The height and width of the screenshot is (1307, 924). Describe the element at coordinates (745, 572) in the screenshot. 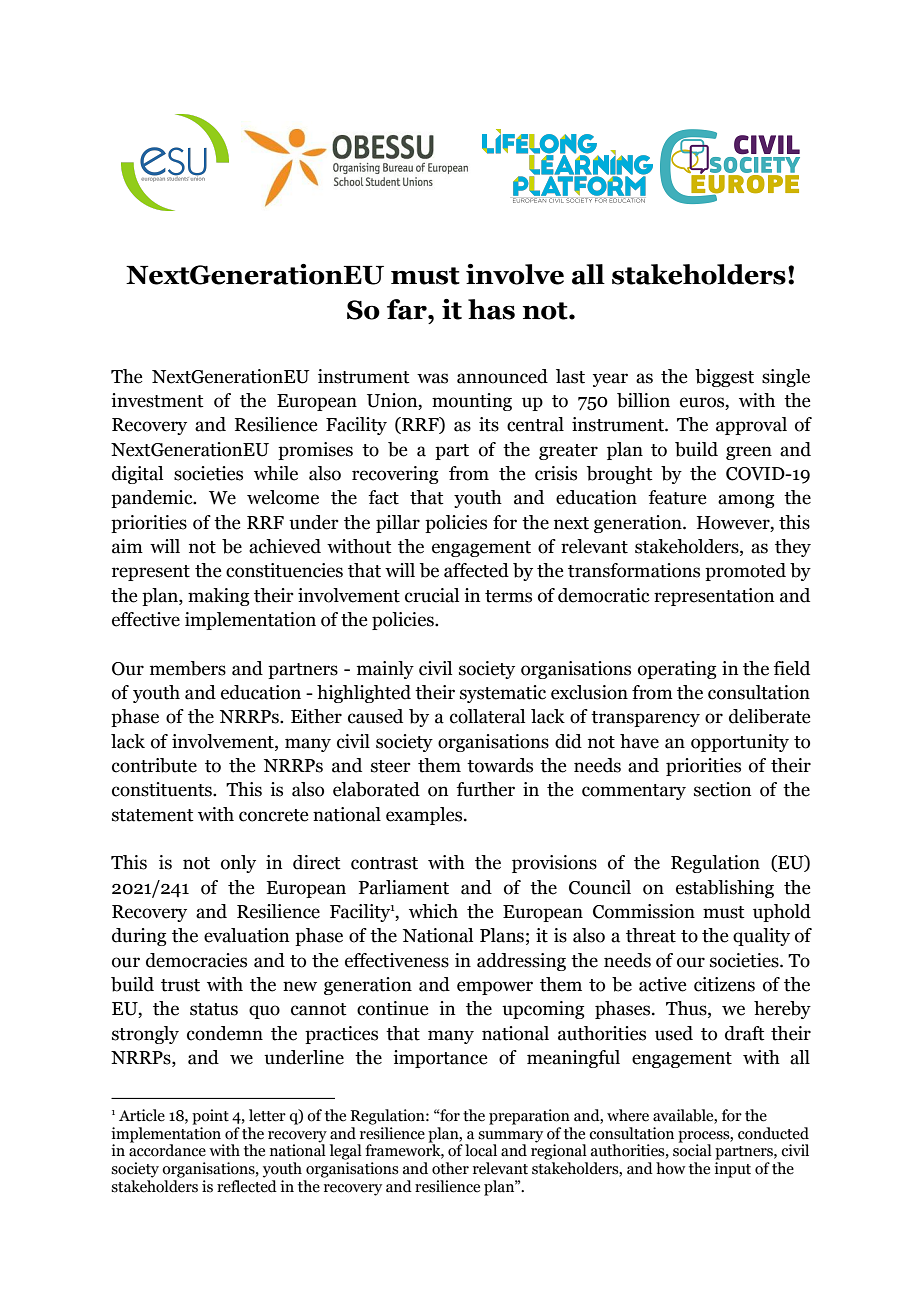

I see `promoted` at that location.
